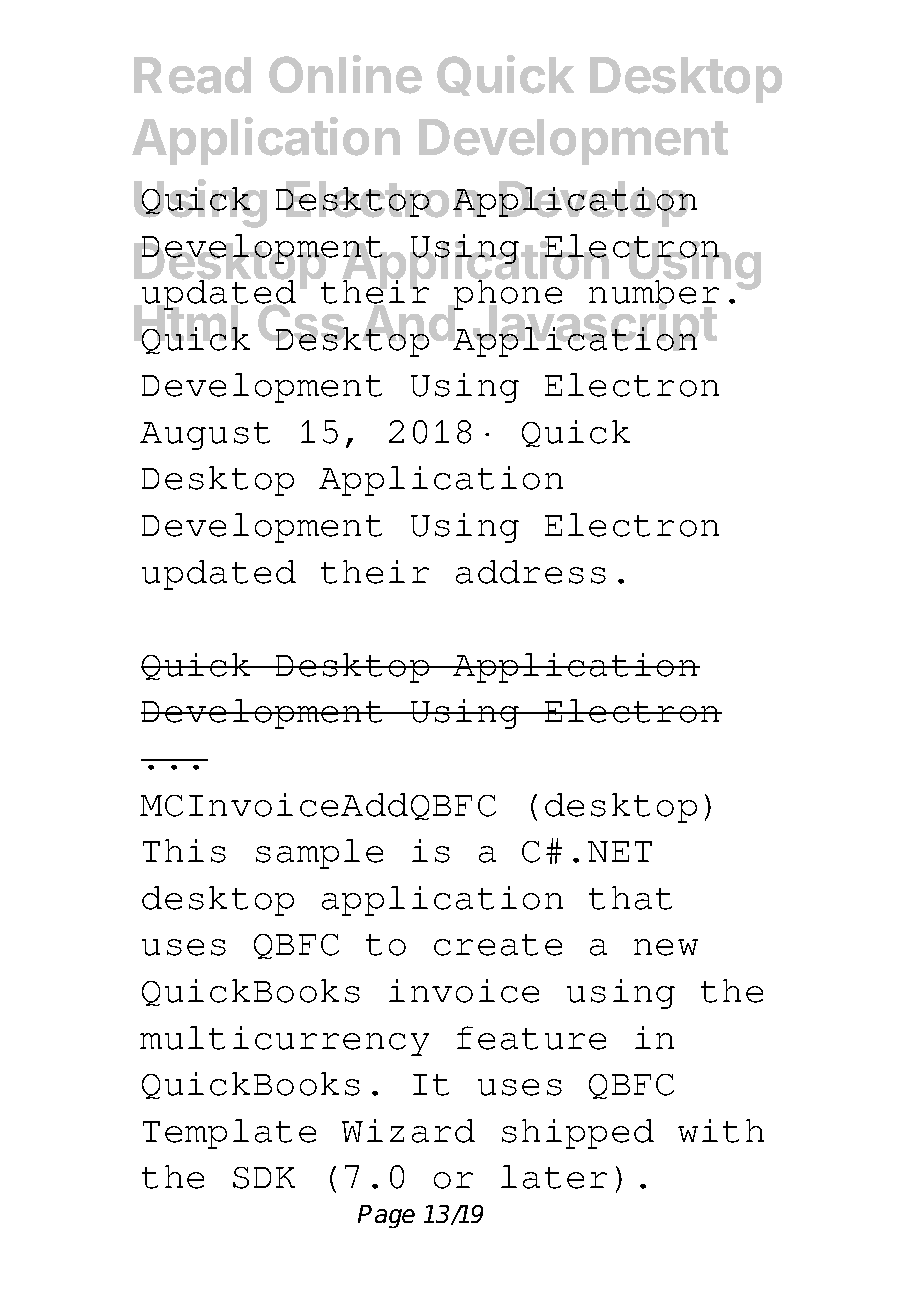 This screenshot has height=1303, width=924. I want to click on Javascript, so click(593, 328).
